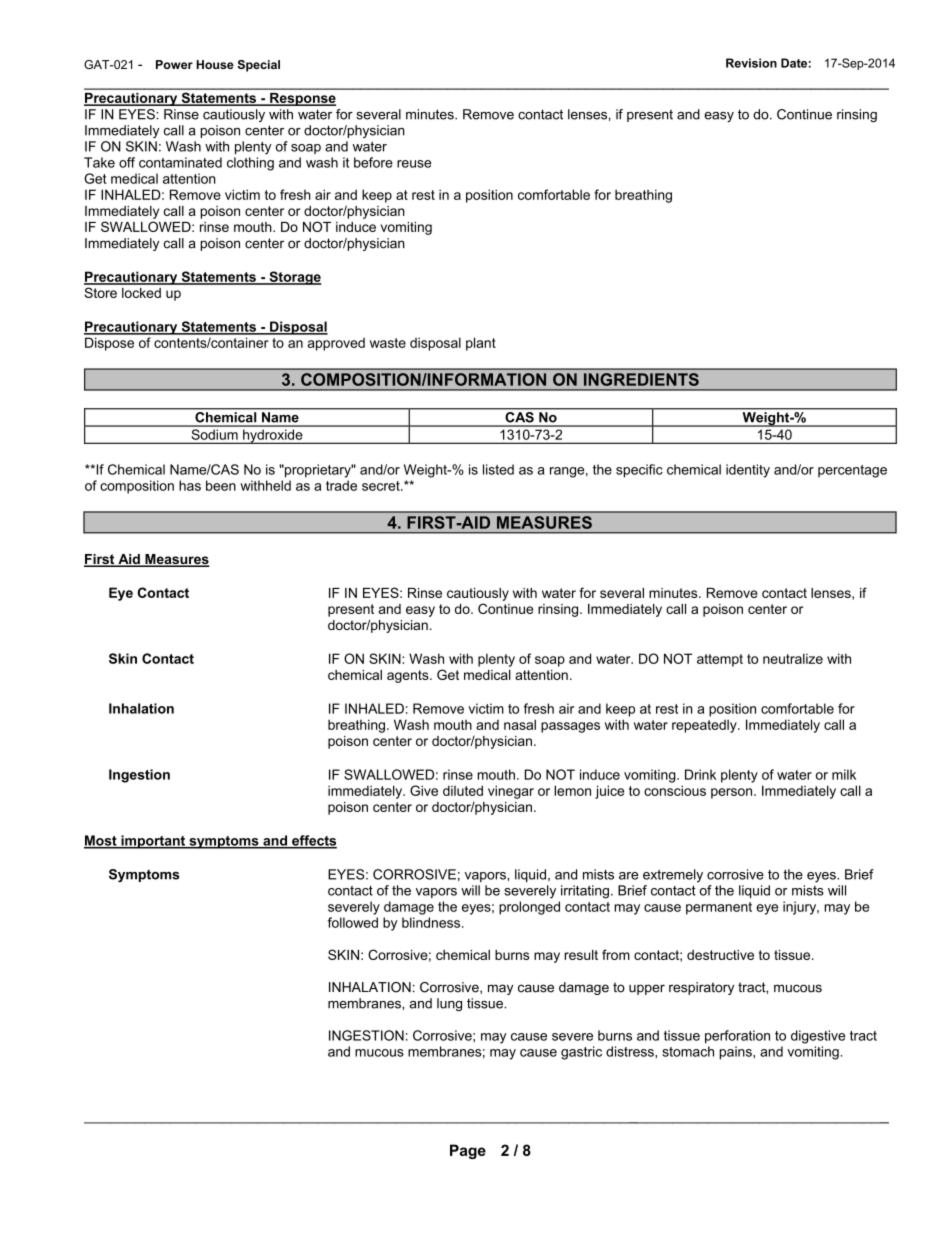 The width and height of the screenshot is (952, 1233). Describe the element at coordinates (733, 793) in the screenshot. I see `person` at that location.
